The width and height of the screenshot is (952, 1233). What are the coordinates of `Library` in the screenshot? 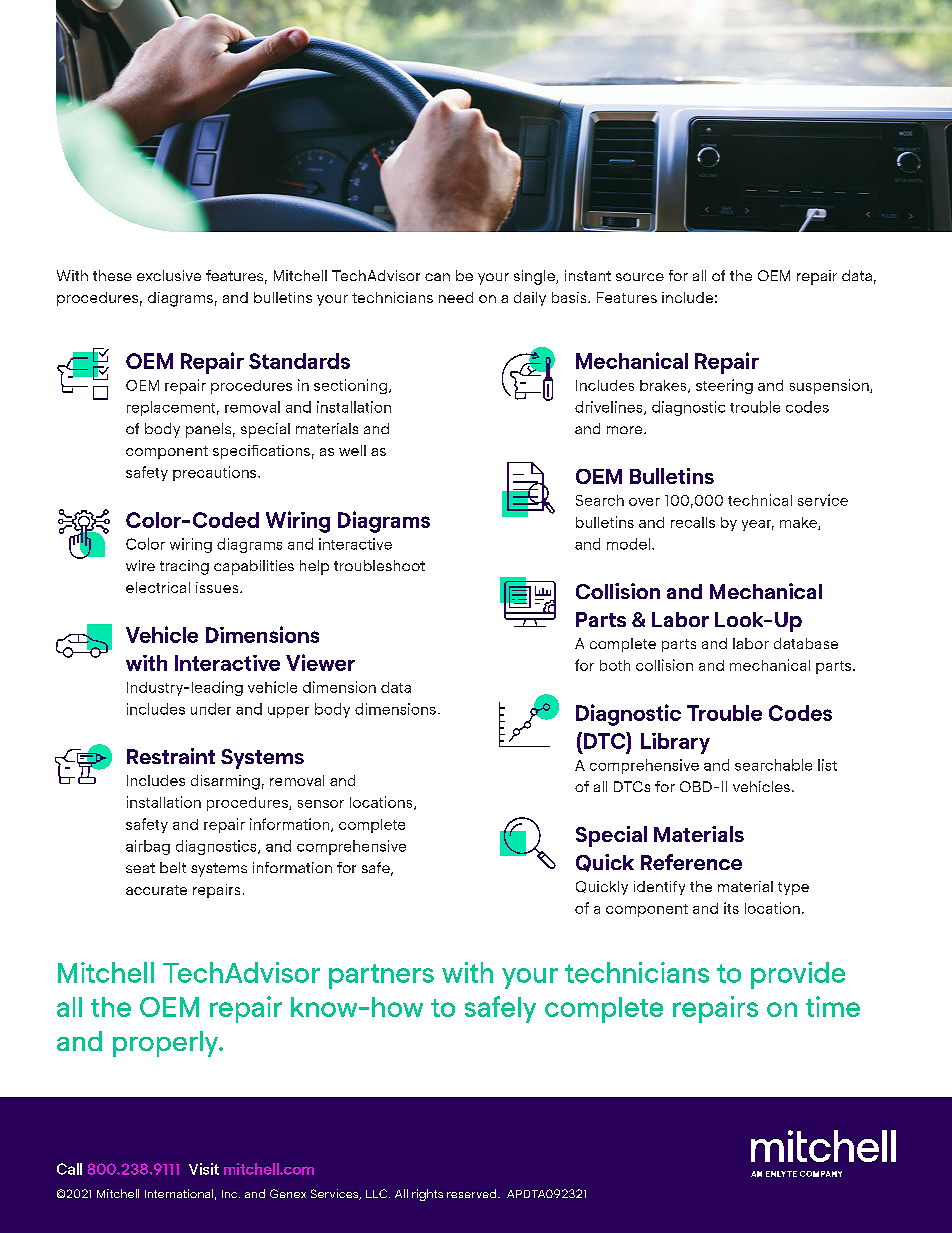 It's located at (675, 743).
